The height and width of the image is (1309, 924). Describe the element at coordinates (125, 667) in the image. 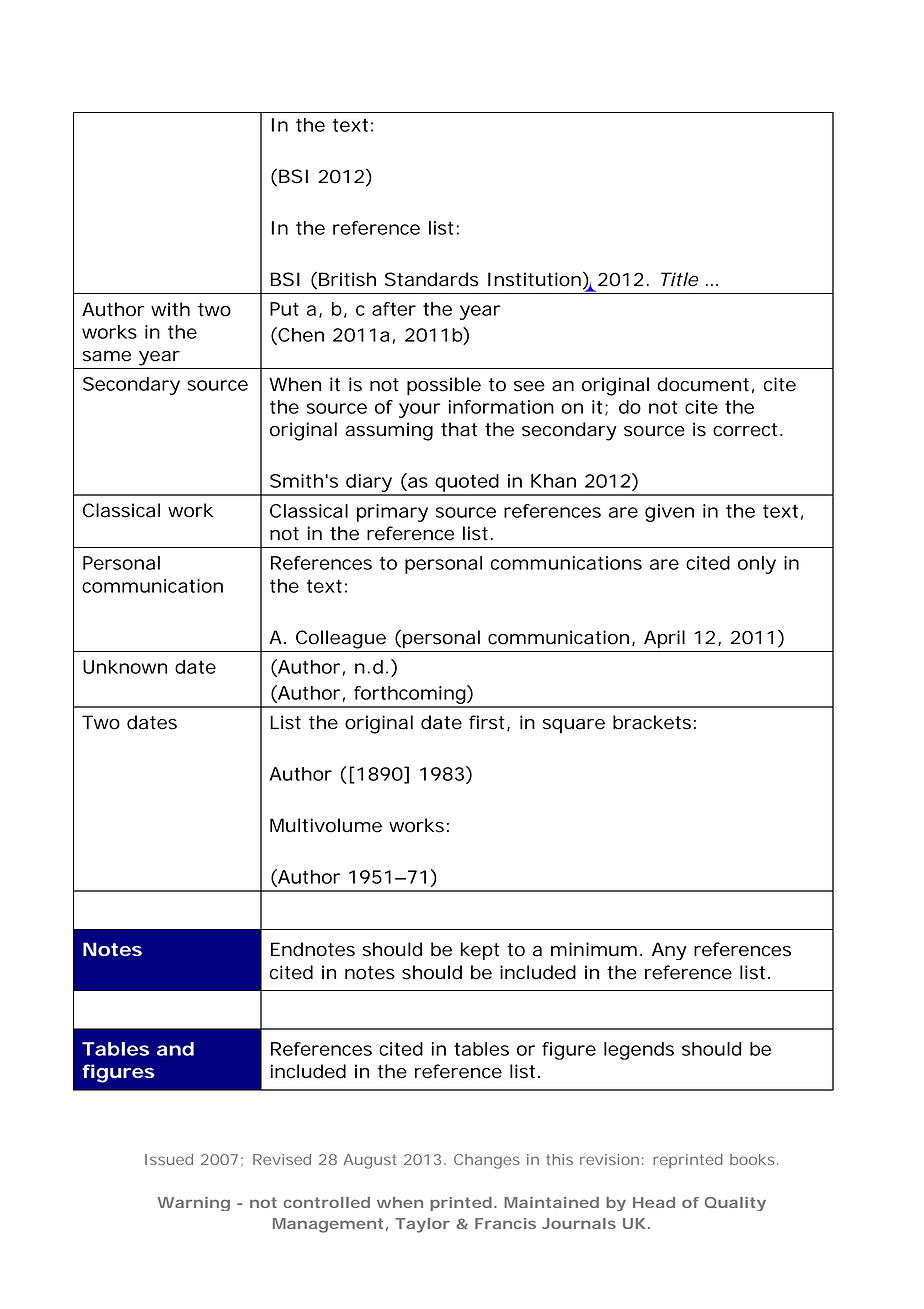

I see `Unknown` at that location.
